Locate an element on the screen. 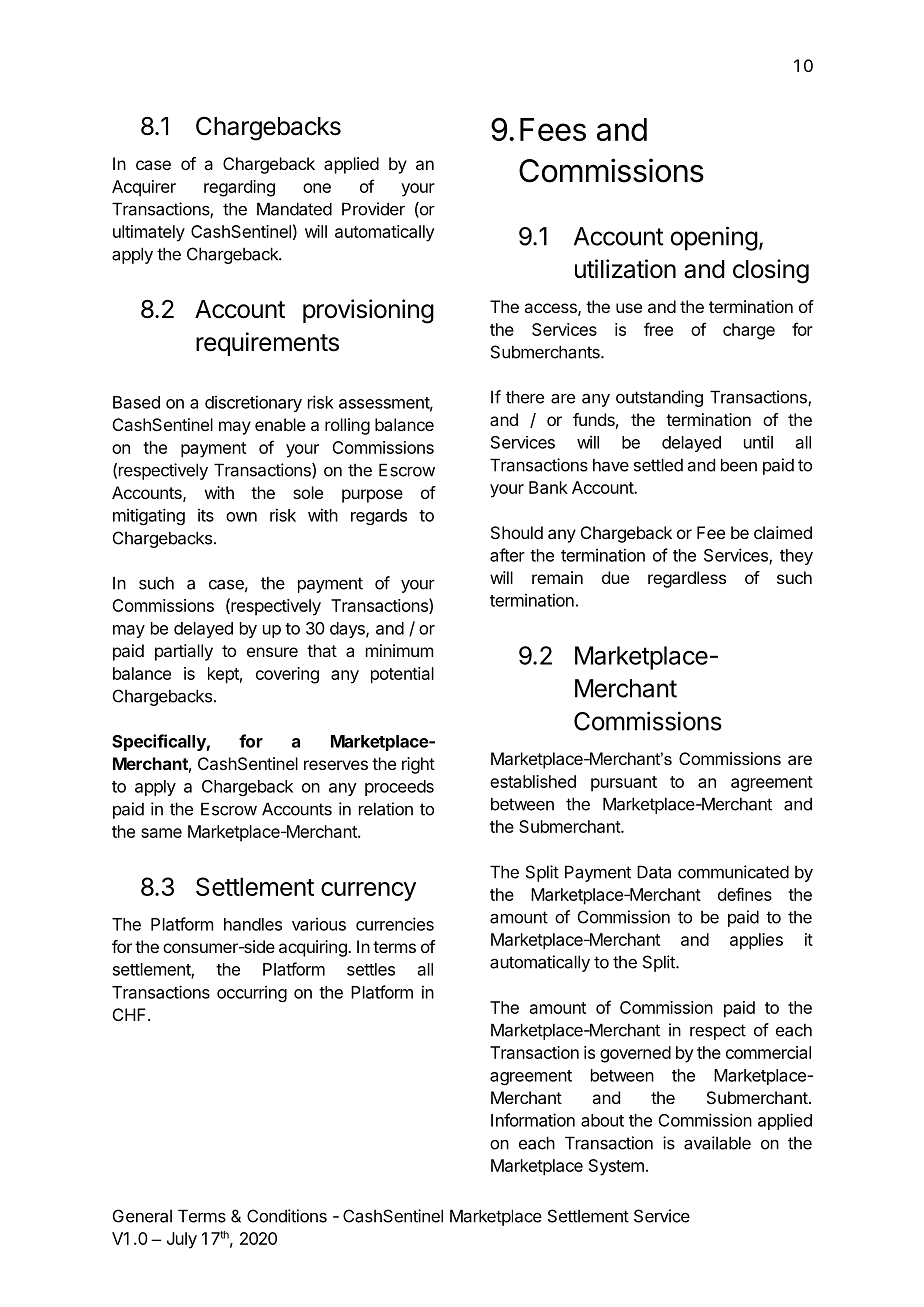 The height and width of the screenshot is (1307, 924). pursuant is located at coordinates (624, 784).
